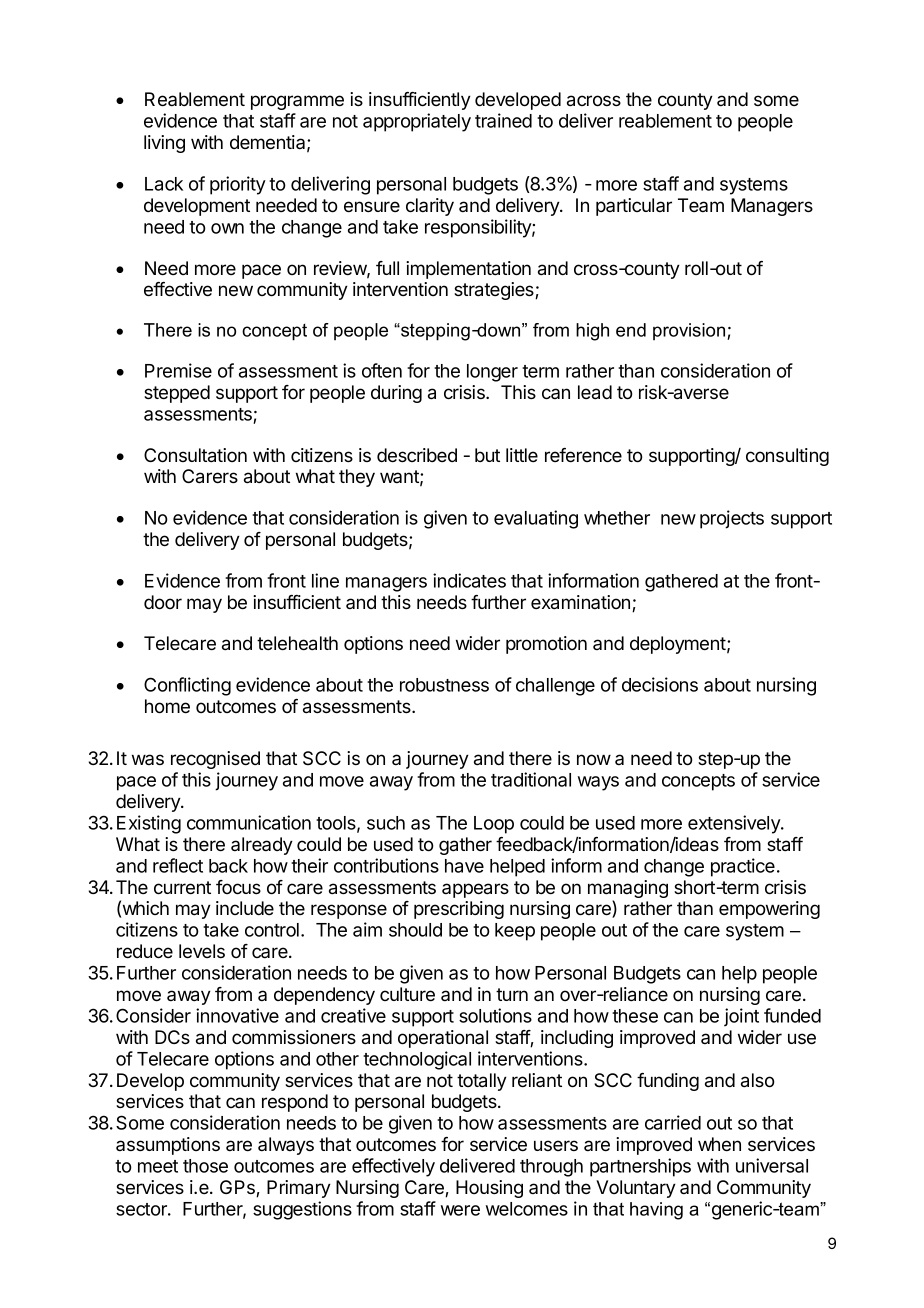 This screenshot has height=1308, width=924. I want to click on projects, so click(732, 519).
